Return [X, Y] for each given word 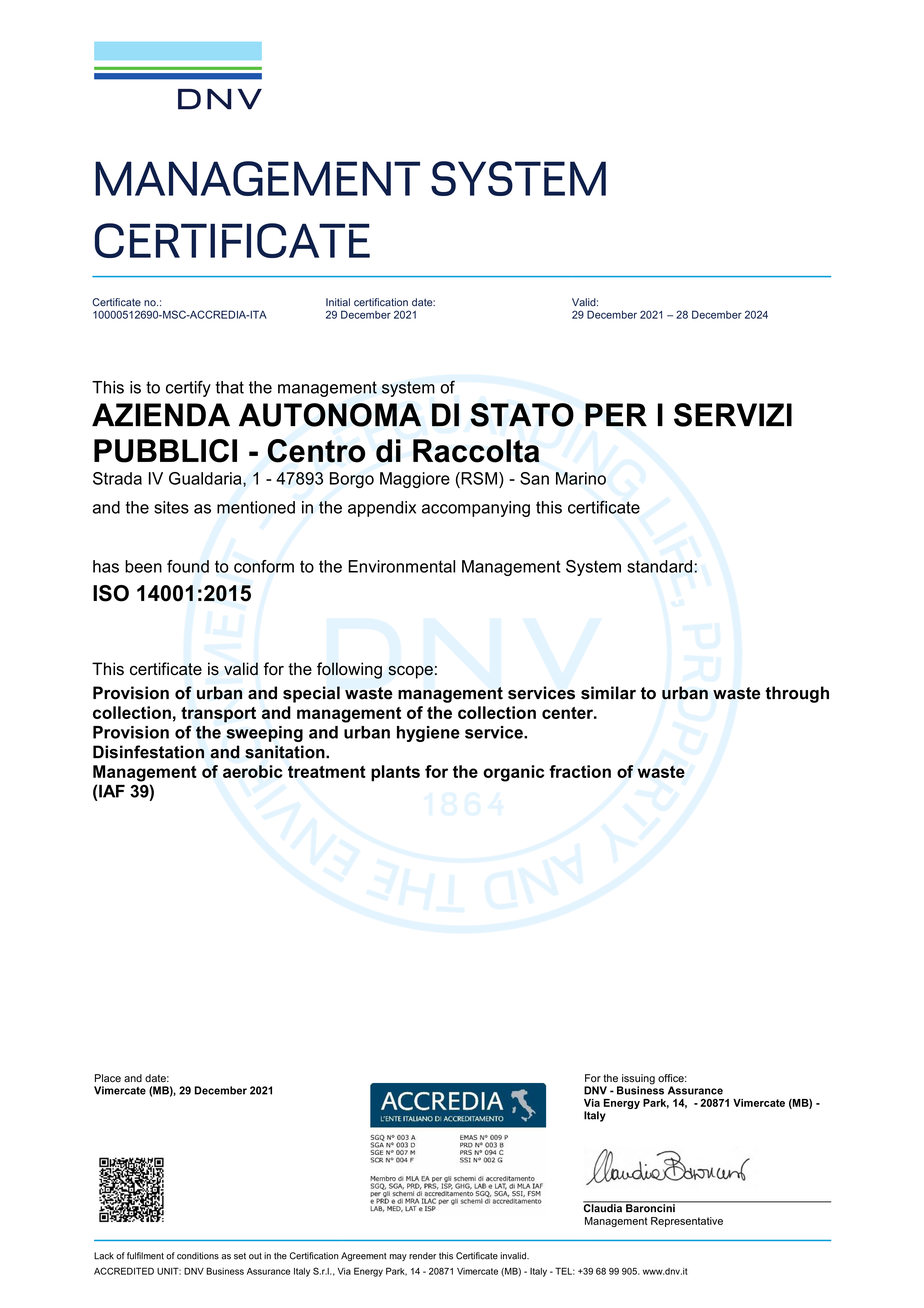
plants [395, 773]
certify [188, 388]
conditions [198, 1256]
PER [616, 415]
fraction [580, 771]
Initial [338, 302]
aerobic [253, 771]
